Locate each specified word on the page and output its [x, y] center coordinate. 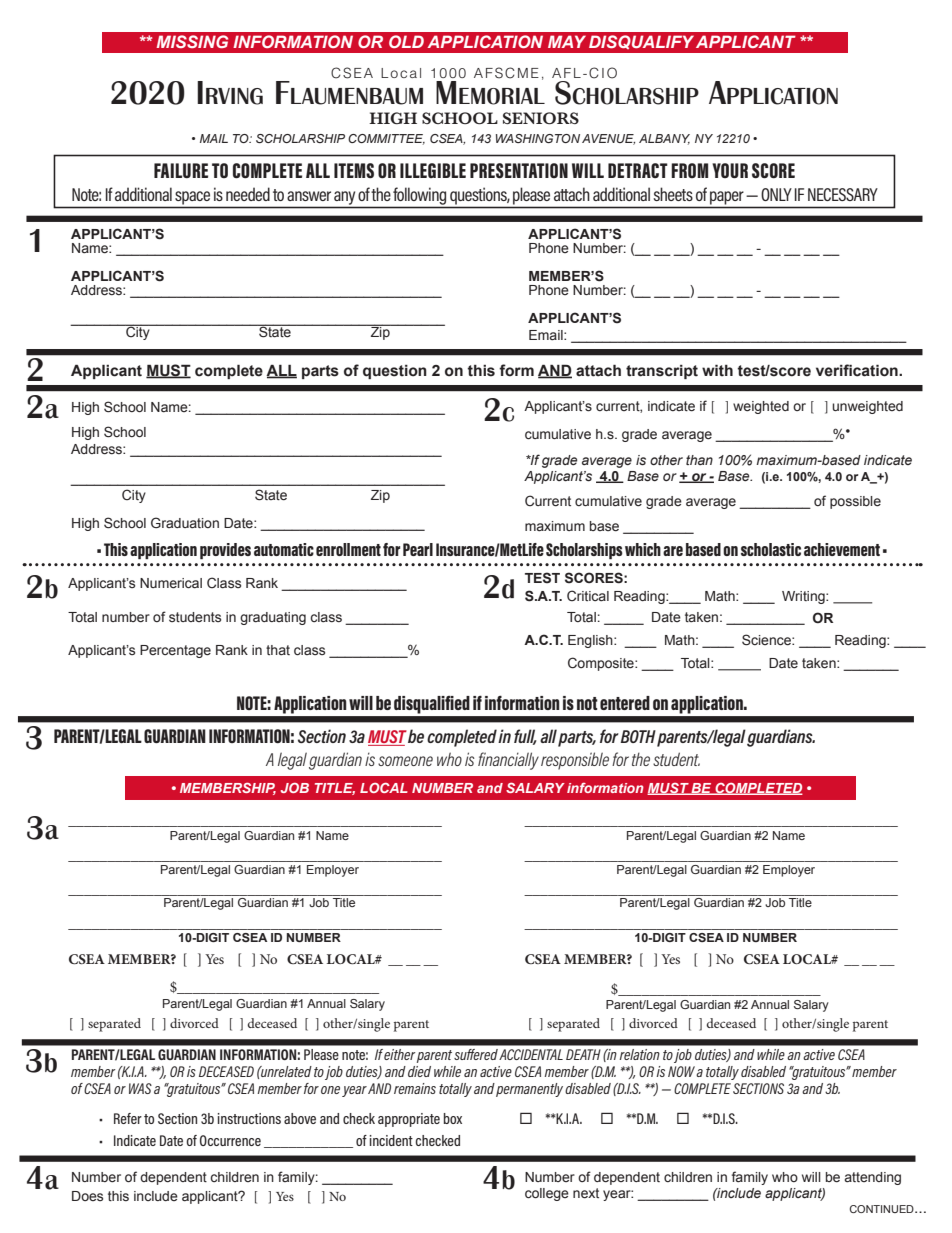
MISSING [192, 41]
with [717, 370]
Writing [804, 597]
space [192, 198]
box [453, 1118]
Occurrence [230, 1140]
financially [508, 761]
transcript [662, 372]
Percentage [175, 651]
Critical [588, 595]
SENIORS [541, 118]
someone [405, 761]
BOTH [638, 736]
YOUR [730, 170]
